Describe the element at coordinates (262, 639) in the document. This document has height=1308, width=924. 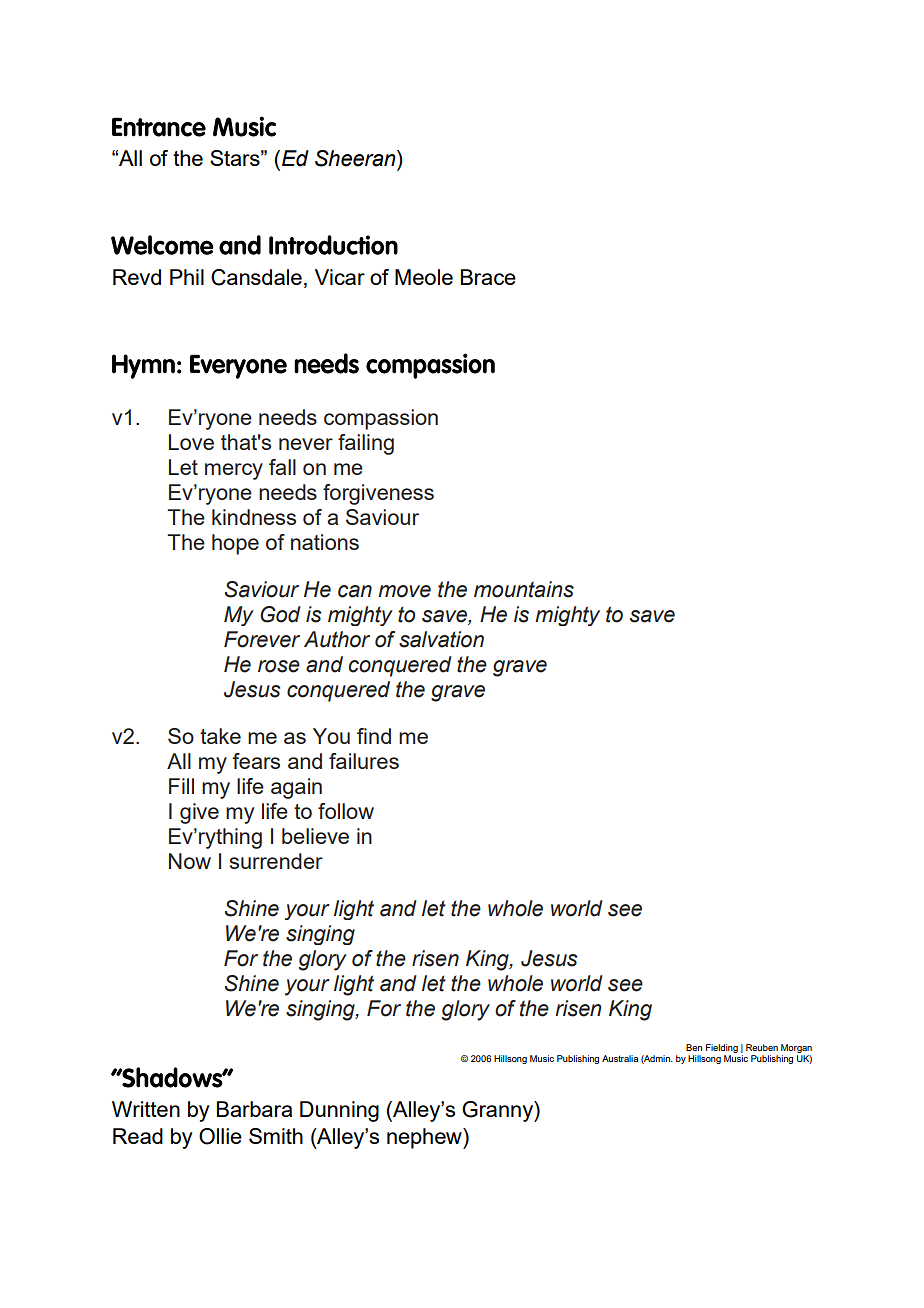
I see `Forever` at that location.
